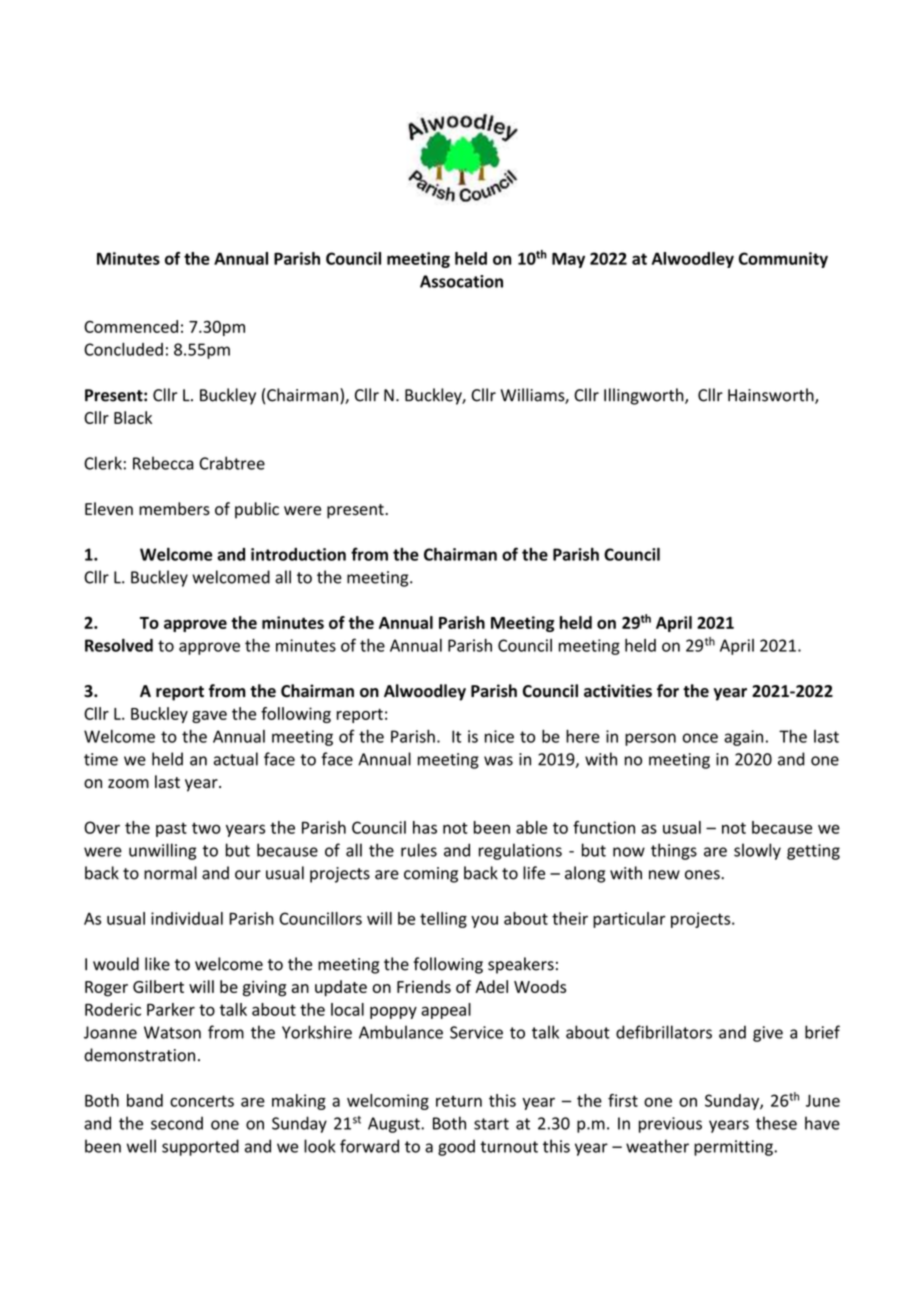 Image resolution: width=924 pixels, height=1308 pixels. Describe the element at coordinates (743, 738) in the screenshot. I see `again` at that location.
